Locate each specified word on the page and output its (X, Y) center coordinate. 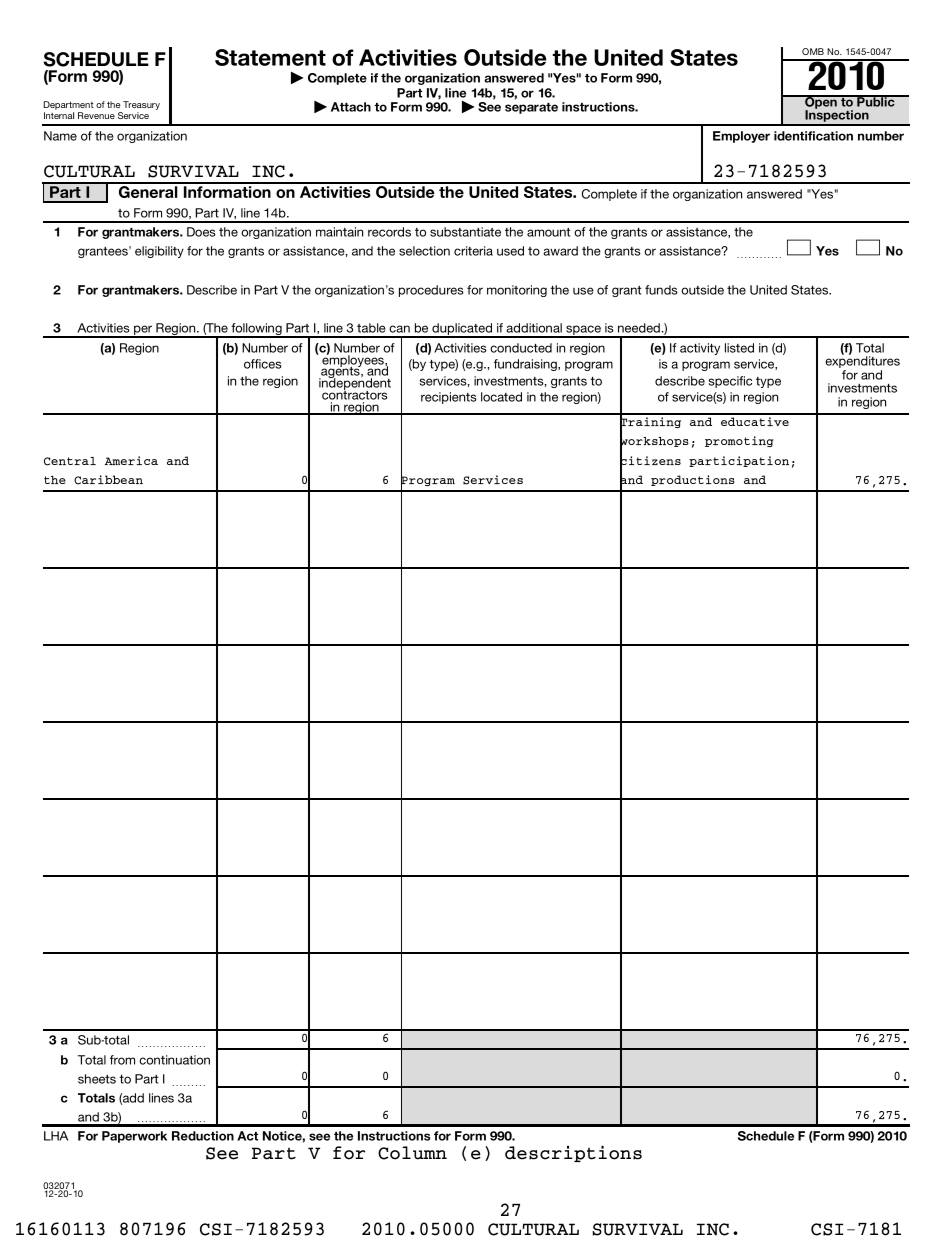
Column (412, 1153)
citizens (650, 461)
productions (693, 480)
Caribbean (108, 480)
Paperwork (134, 1137)
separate (531, 108)
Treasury (140, 107)
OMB (813, 51)
